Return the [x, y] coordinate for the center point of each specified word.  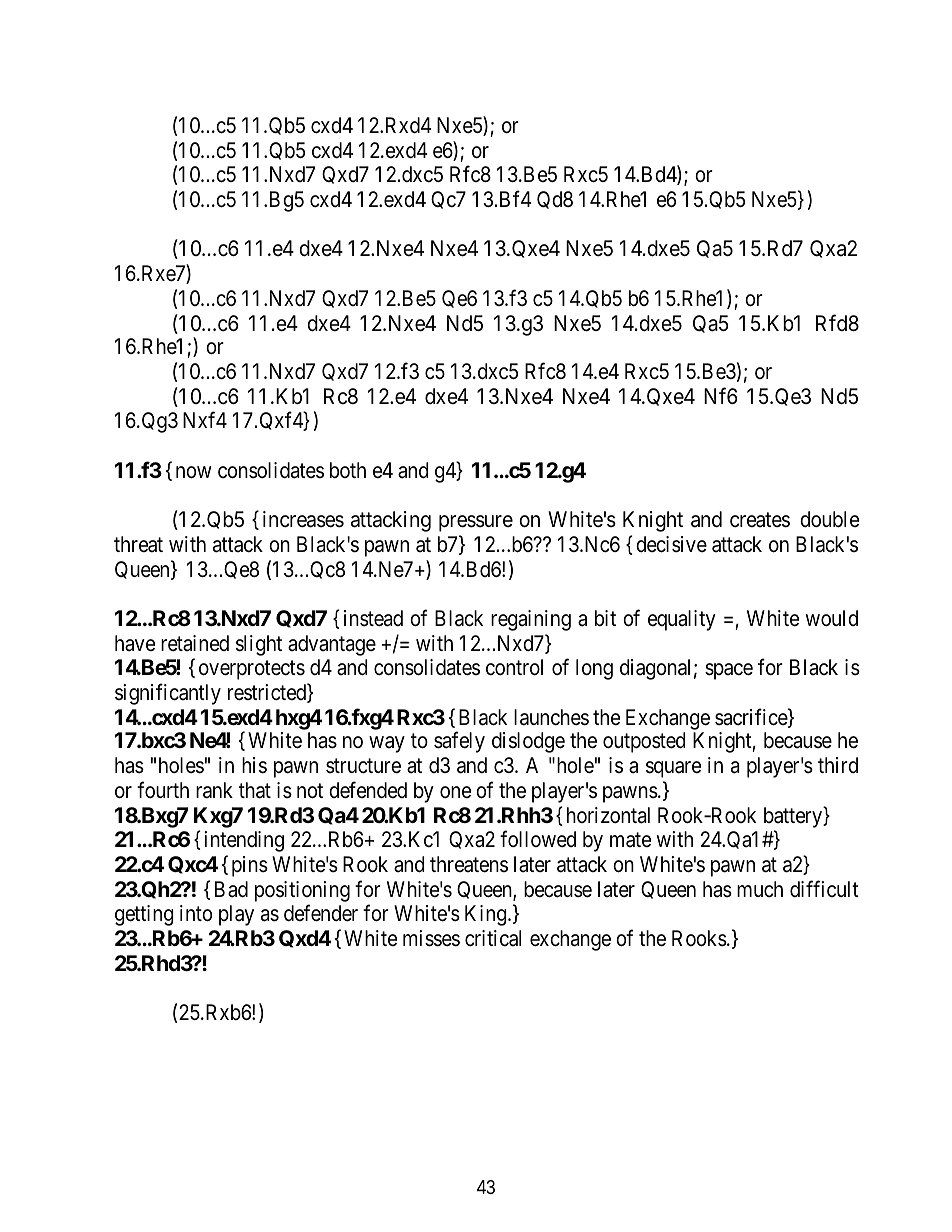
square [673, 770]
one [455, 792]
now [194, 472]
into [196, 913]
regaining [531, 620]
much [760, 889]
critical [493, 938]
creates [760, 520]
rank [214, 790]
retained [195, 643]
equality [682, 620]
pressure [476, 523]
